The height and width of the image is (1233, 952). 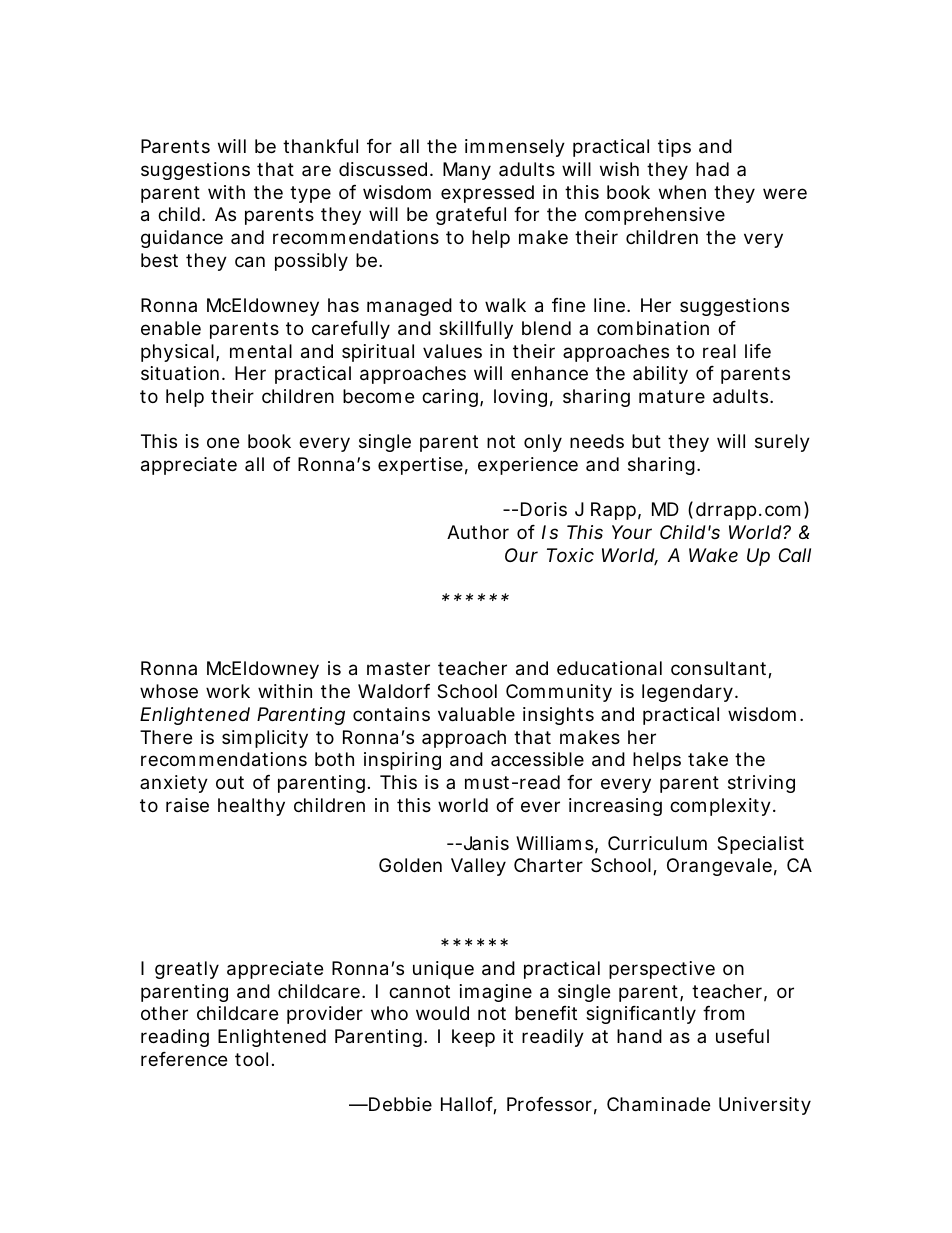 What do you see at coordinates (473, 1038) in the image?
I see `keep` at bounding box center [473, 1038].
